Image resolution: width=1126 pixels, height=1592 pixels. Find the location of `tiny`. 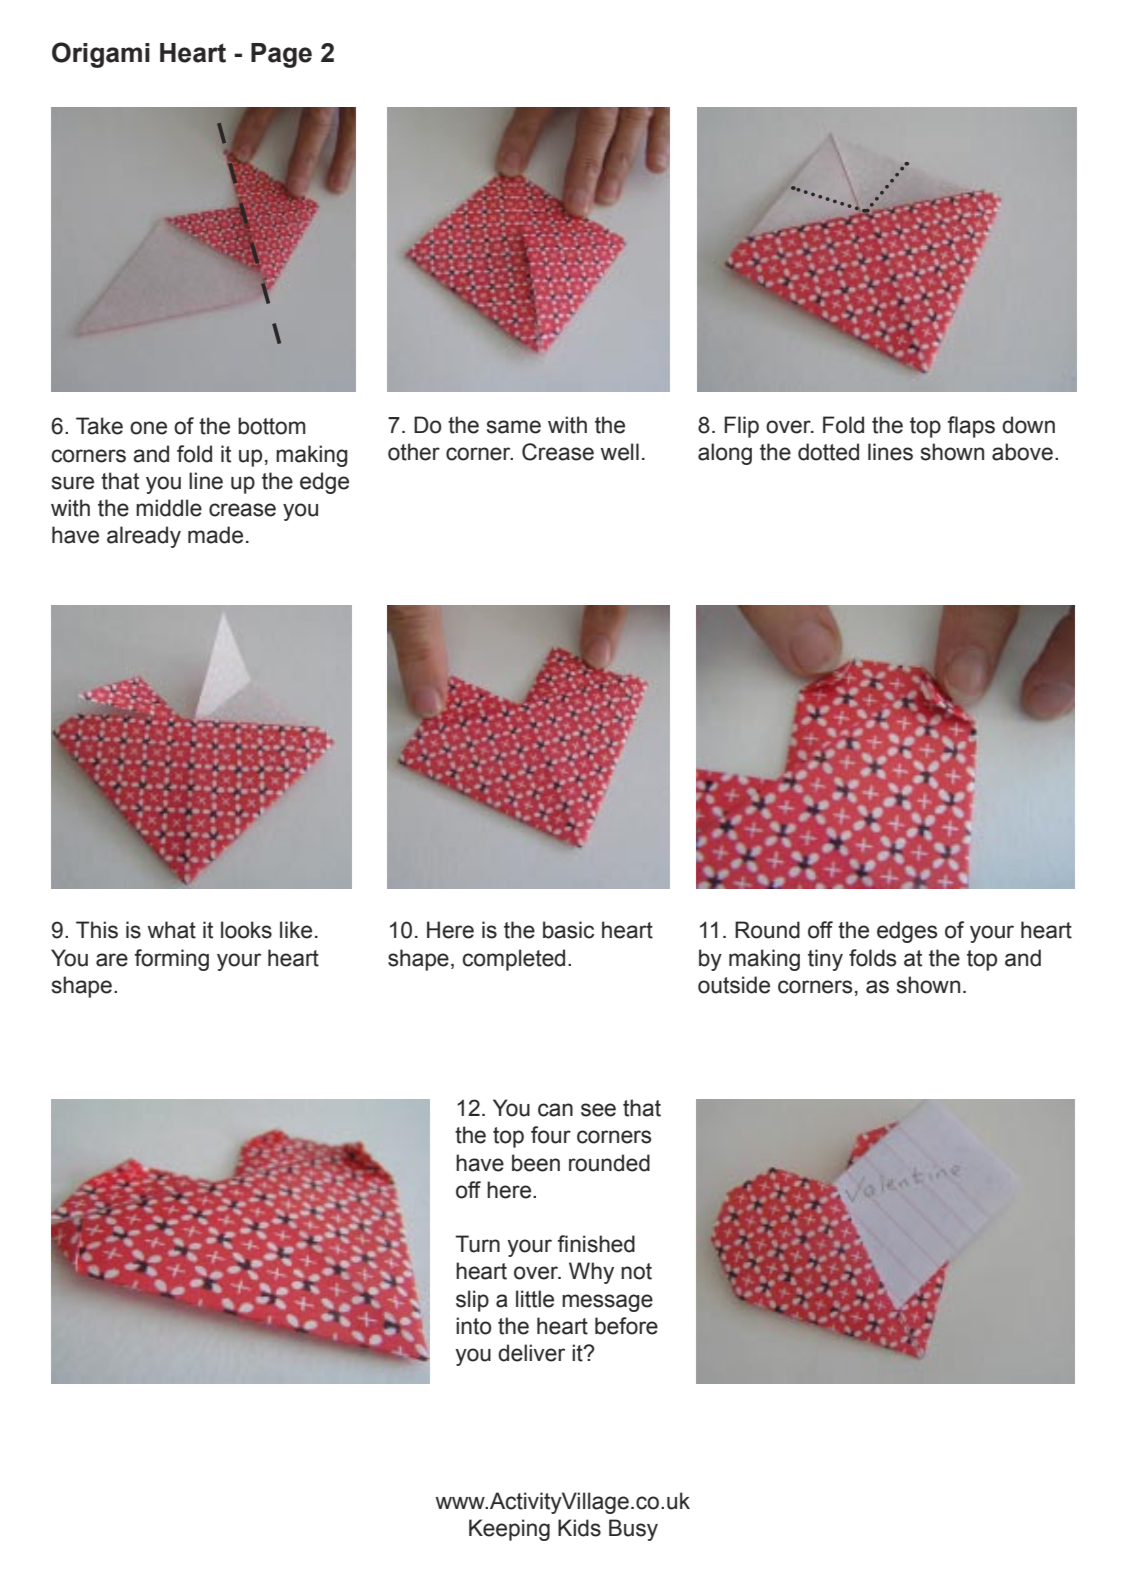

tiny is located at coordinates (825, 960).
